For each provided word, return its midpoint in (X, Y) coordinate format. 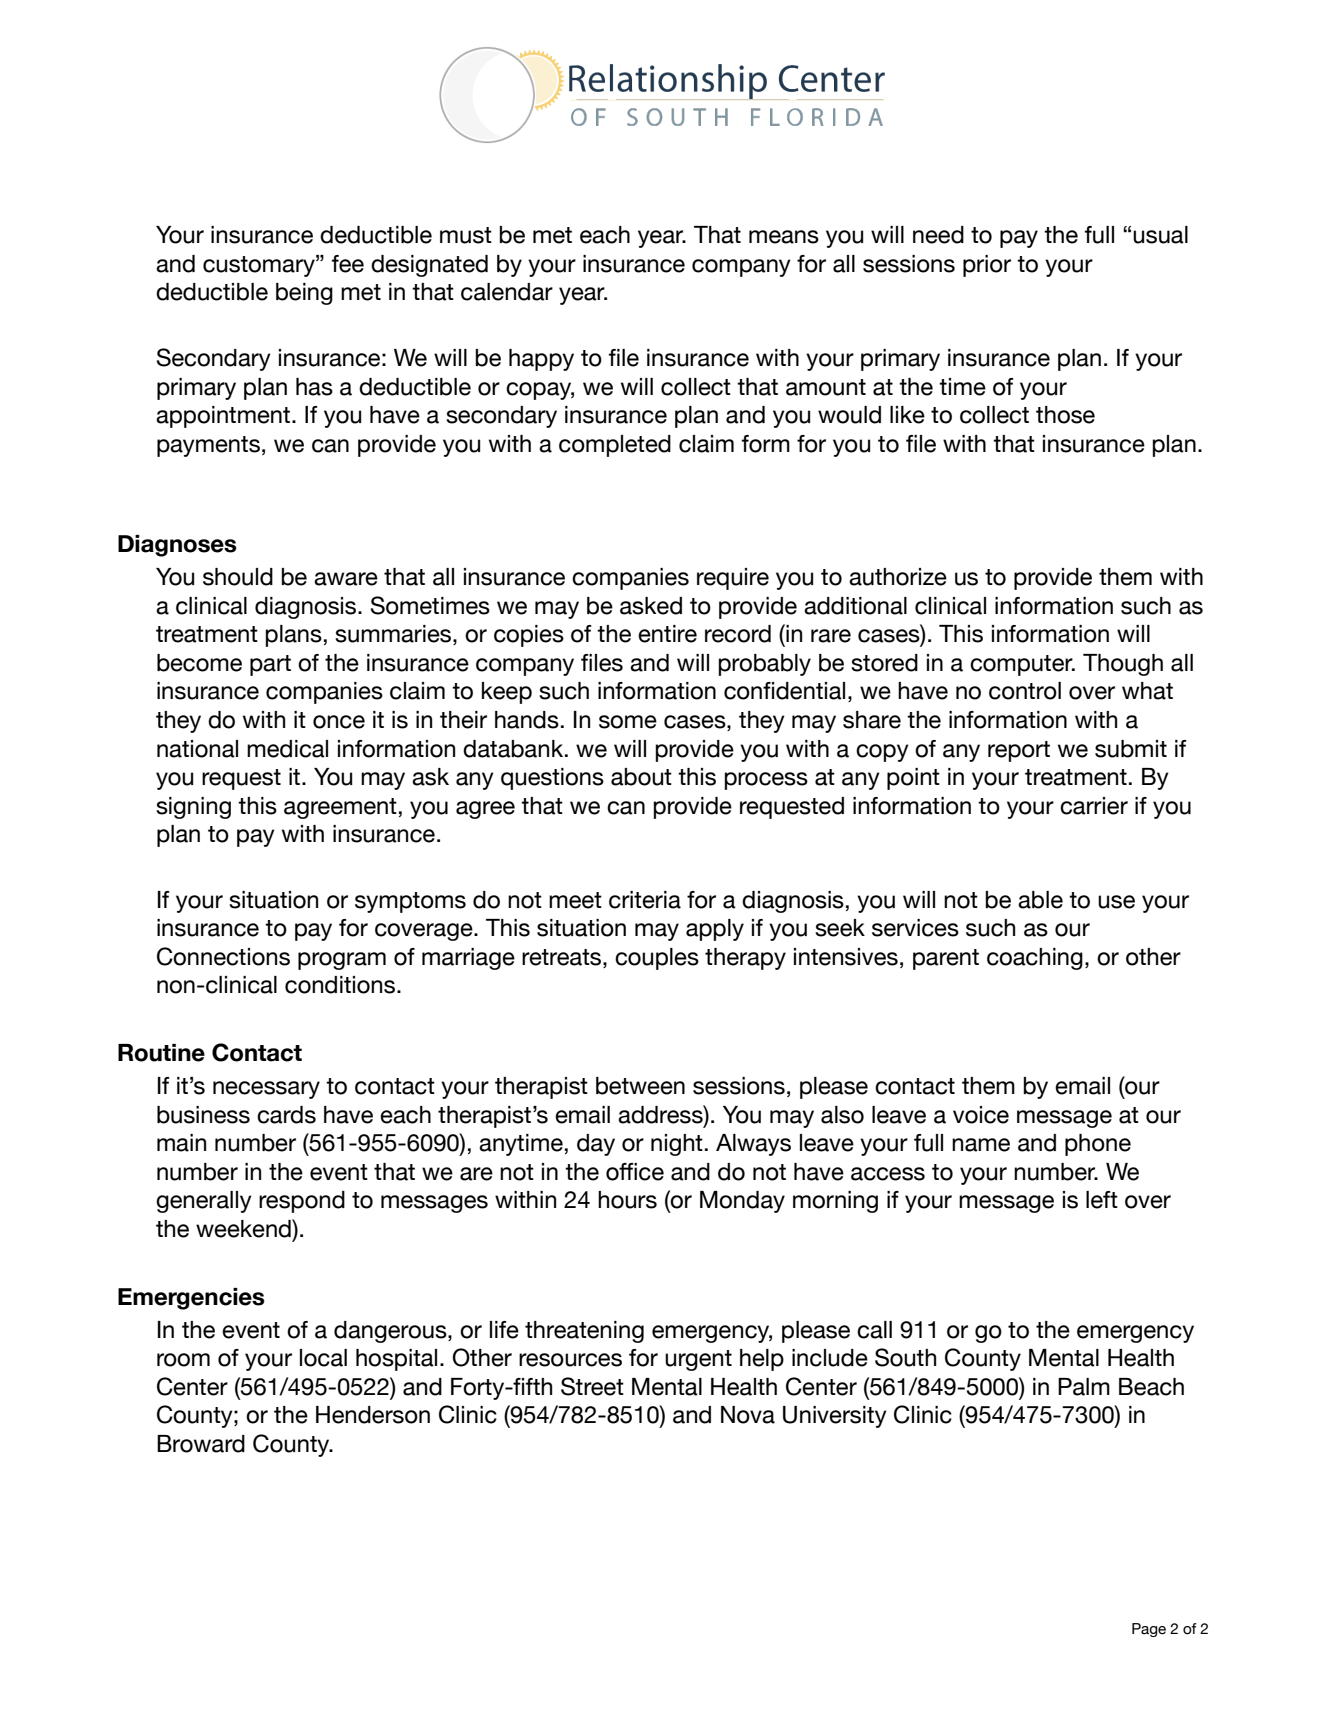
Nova (748, 1415)
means (784, 237)
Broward (201, 1444)
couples (657, 959)
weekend (244, 1228)
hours (627, 1200)
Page (1149, 1630)
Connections (223, 956)
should (238, 577)
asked (651, 606)
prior (987, 266)
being (304, 294)
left (1102, 1200)
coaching (1035, 959)
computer (1022, 665)
